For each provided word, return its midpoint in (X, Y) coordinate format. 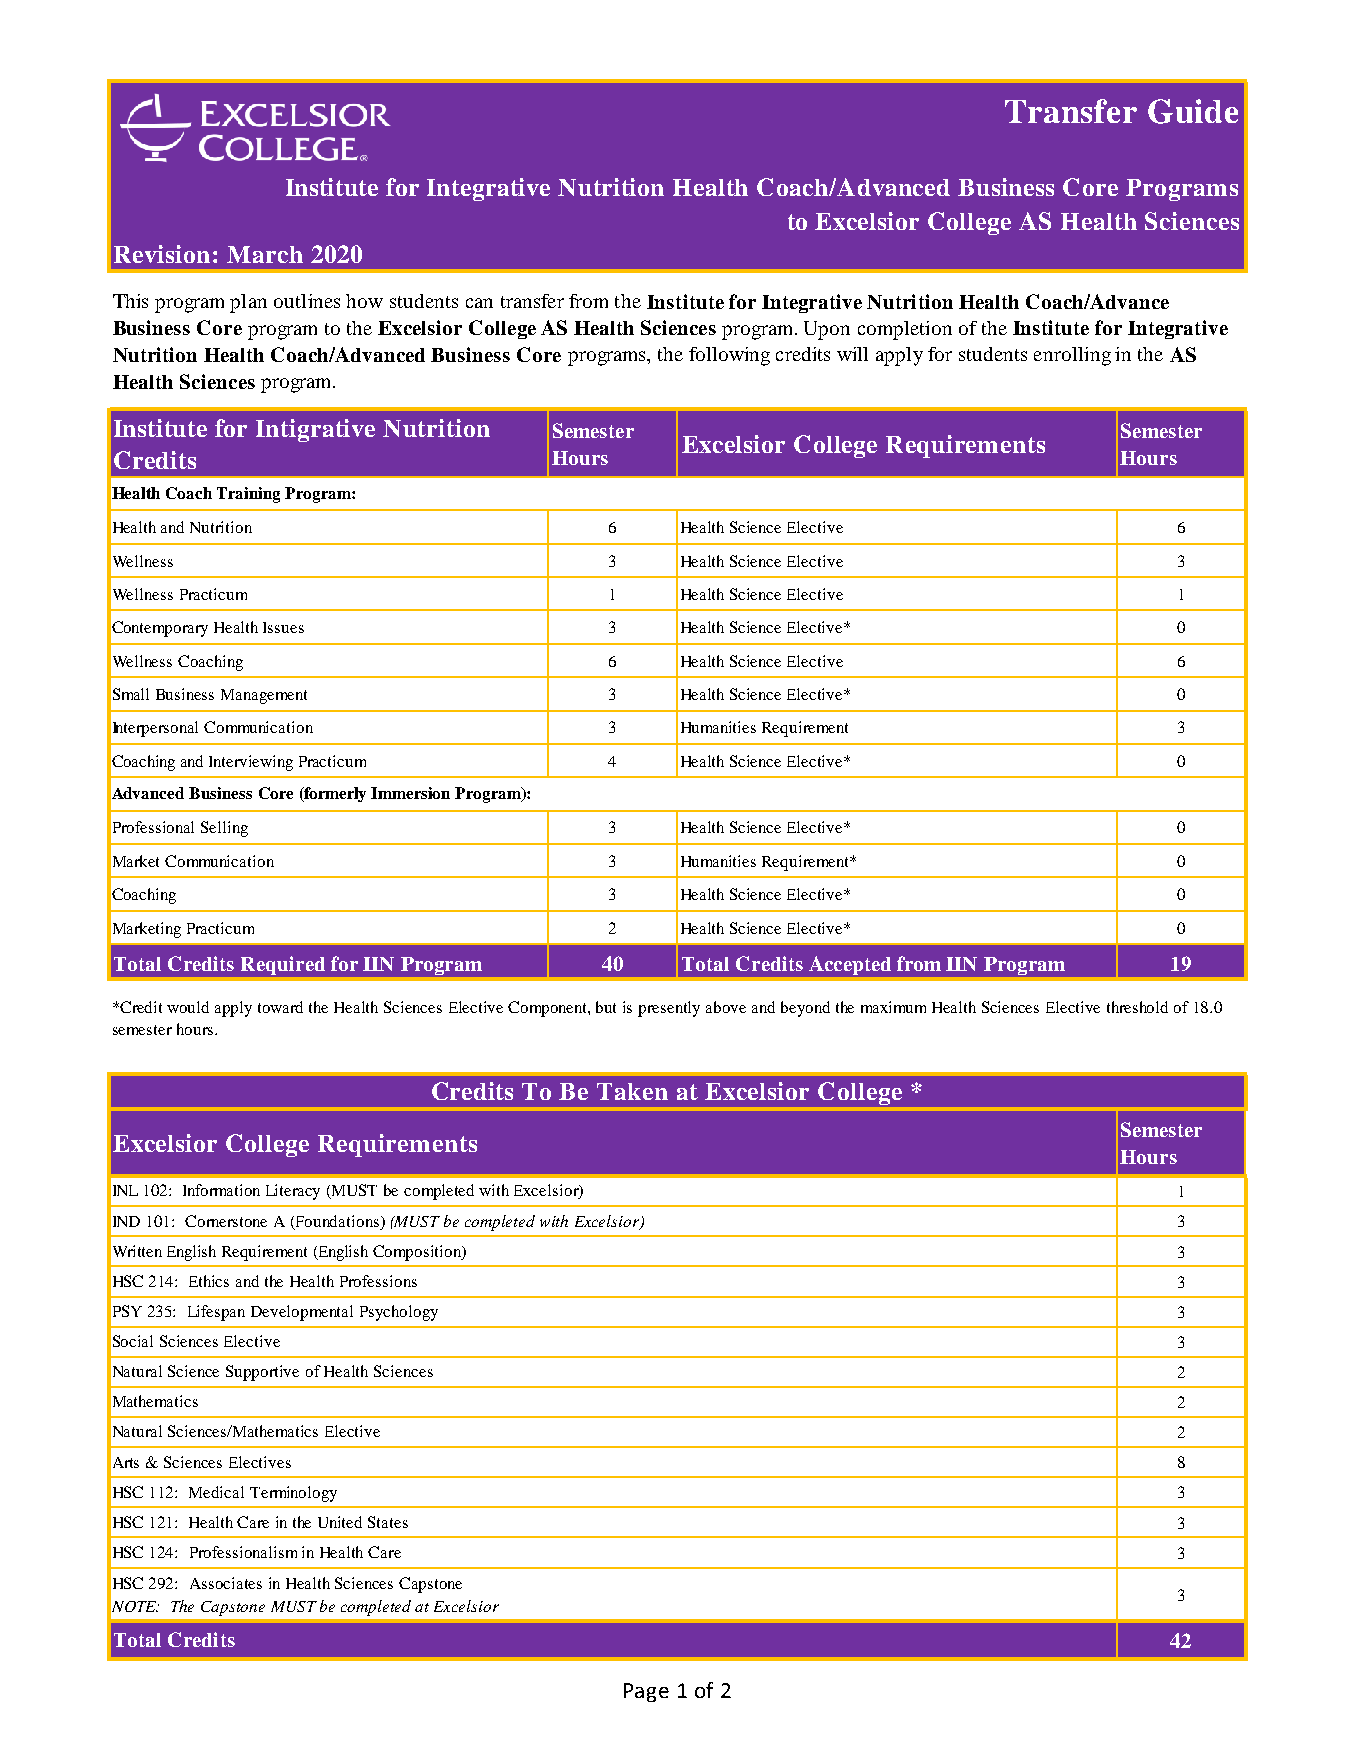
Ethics (209, 1281)
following (729, 356)
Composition (418, 1253)
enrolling (1072, 356)
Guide (1193, 111)
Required (283, 965)
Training (248, 495)
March (265, 254)
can (479, 303)
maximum (893, 1007)
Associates (226, 1583)
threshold (1137, 1007)
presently (669, 1009)
